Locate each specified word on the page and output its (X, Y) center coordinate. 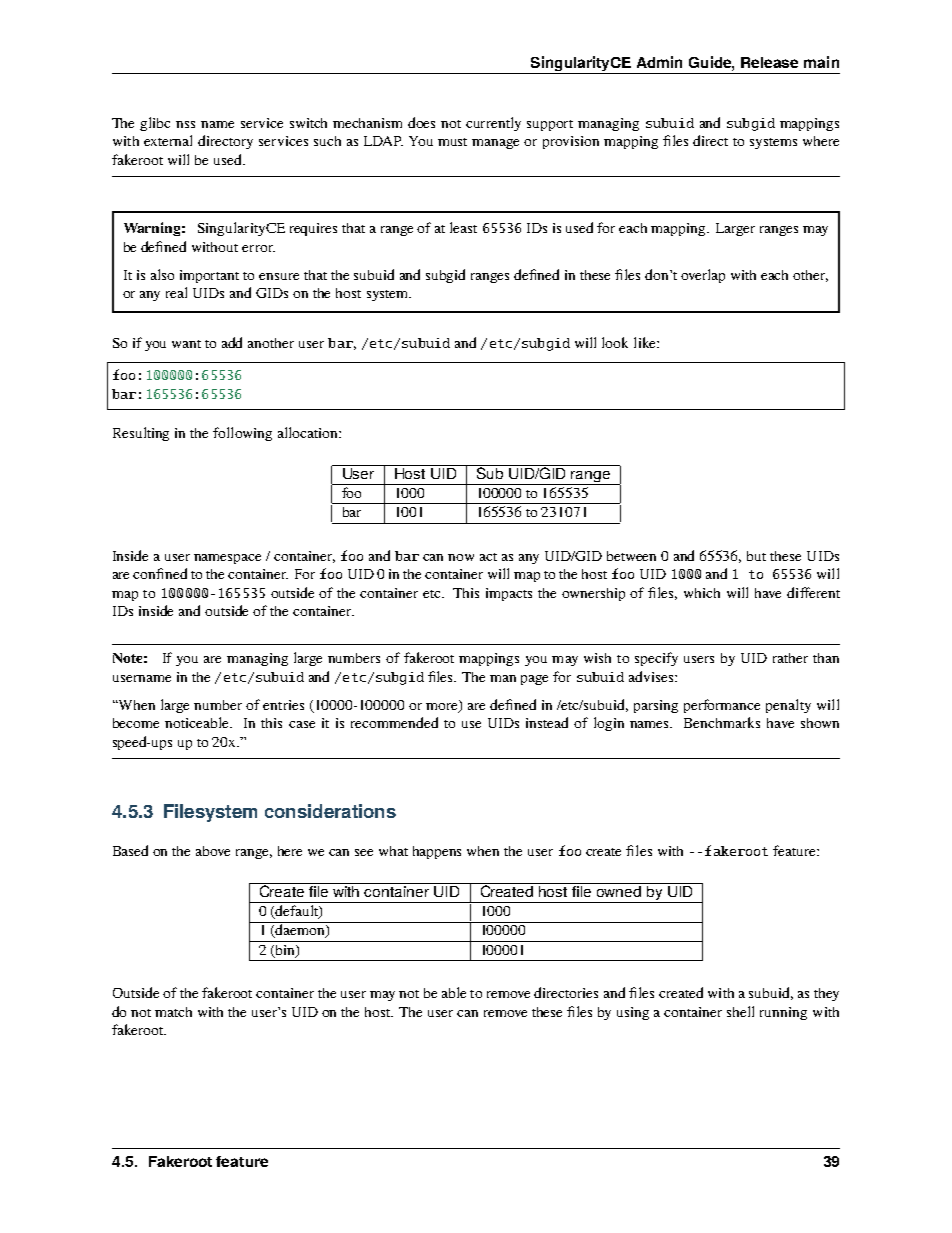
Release (769, 62)
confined (160, 573)
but (756, 556)
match (173, 1012)
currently (493, 124)
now (461, 557)
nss (185, 124)
